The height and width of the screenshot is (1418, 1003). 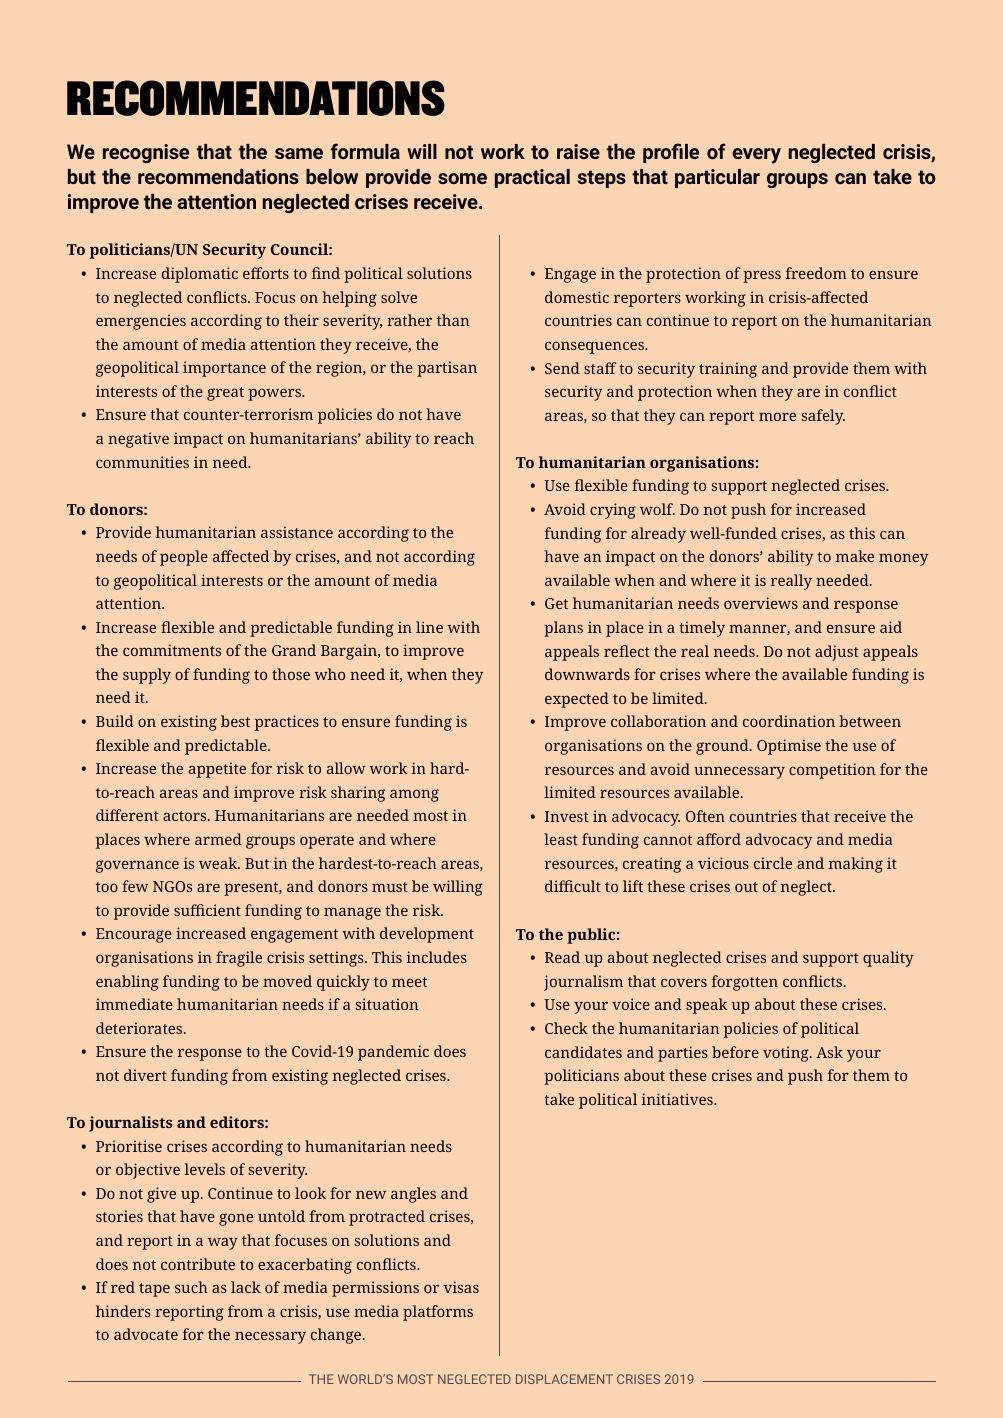 What do you see at coordinates (855, 556) in the screenshot?
I see `make` at bounding box center [855, 556].
